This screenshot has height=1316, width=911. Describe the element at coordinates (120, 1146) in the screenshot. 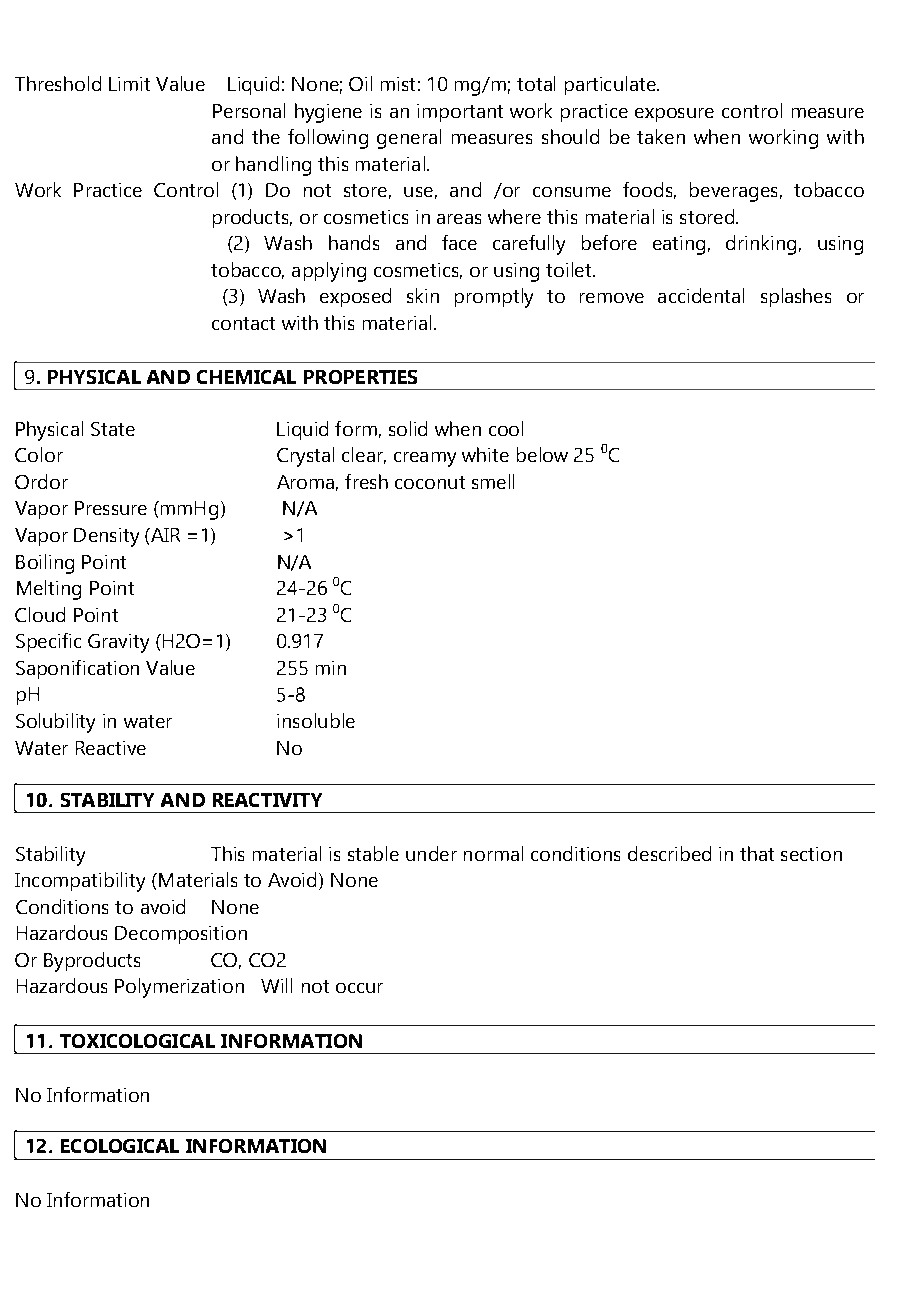

I see `ECOLOGICAL` at that location.
